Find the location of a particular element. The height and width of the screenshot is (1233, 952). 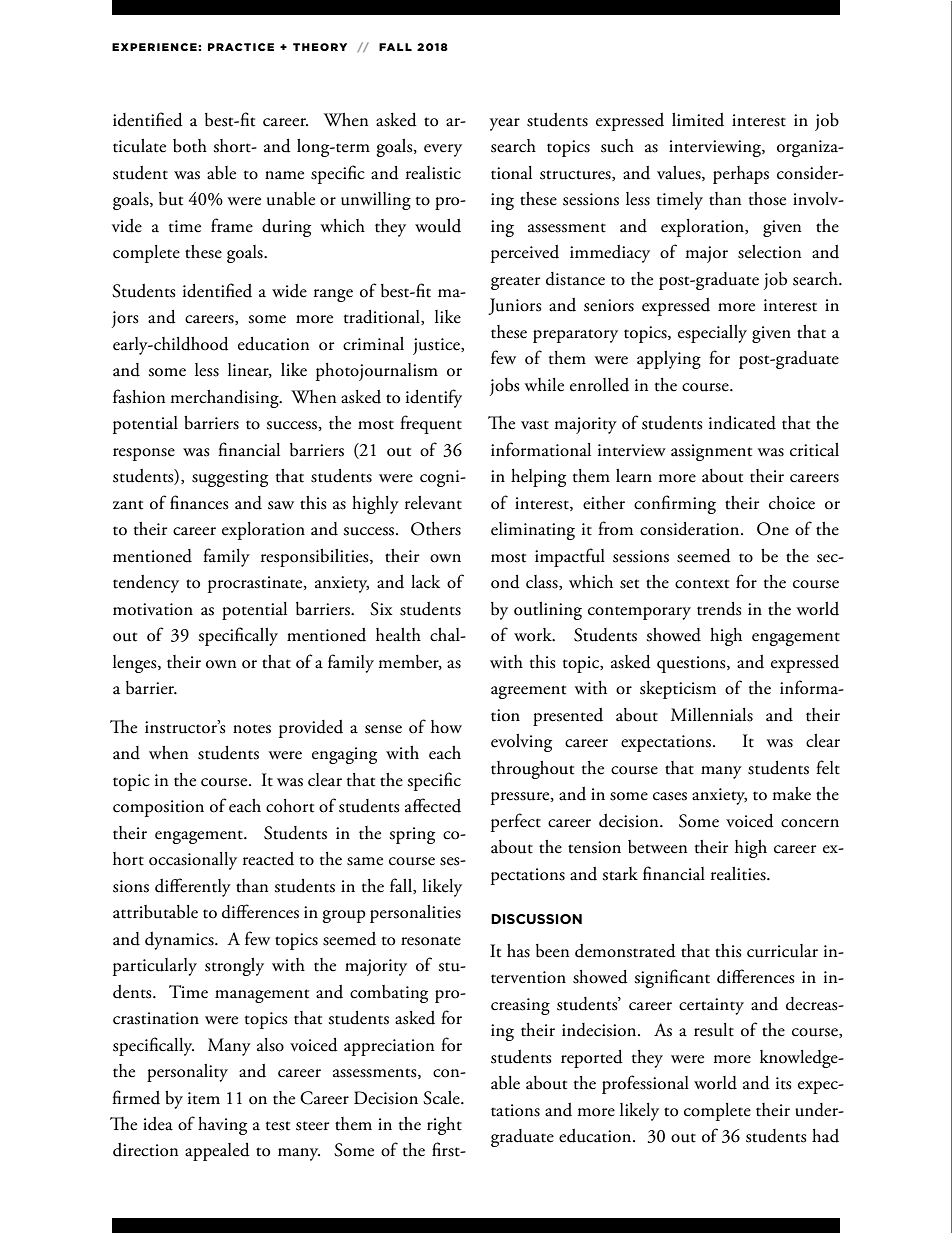

suggesting is located at coordinates (230, 478).
